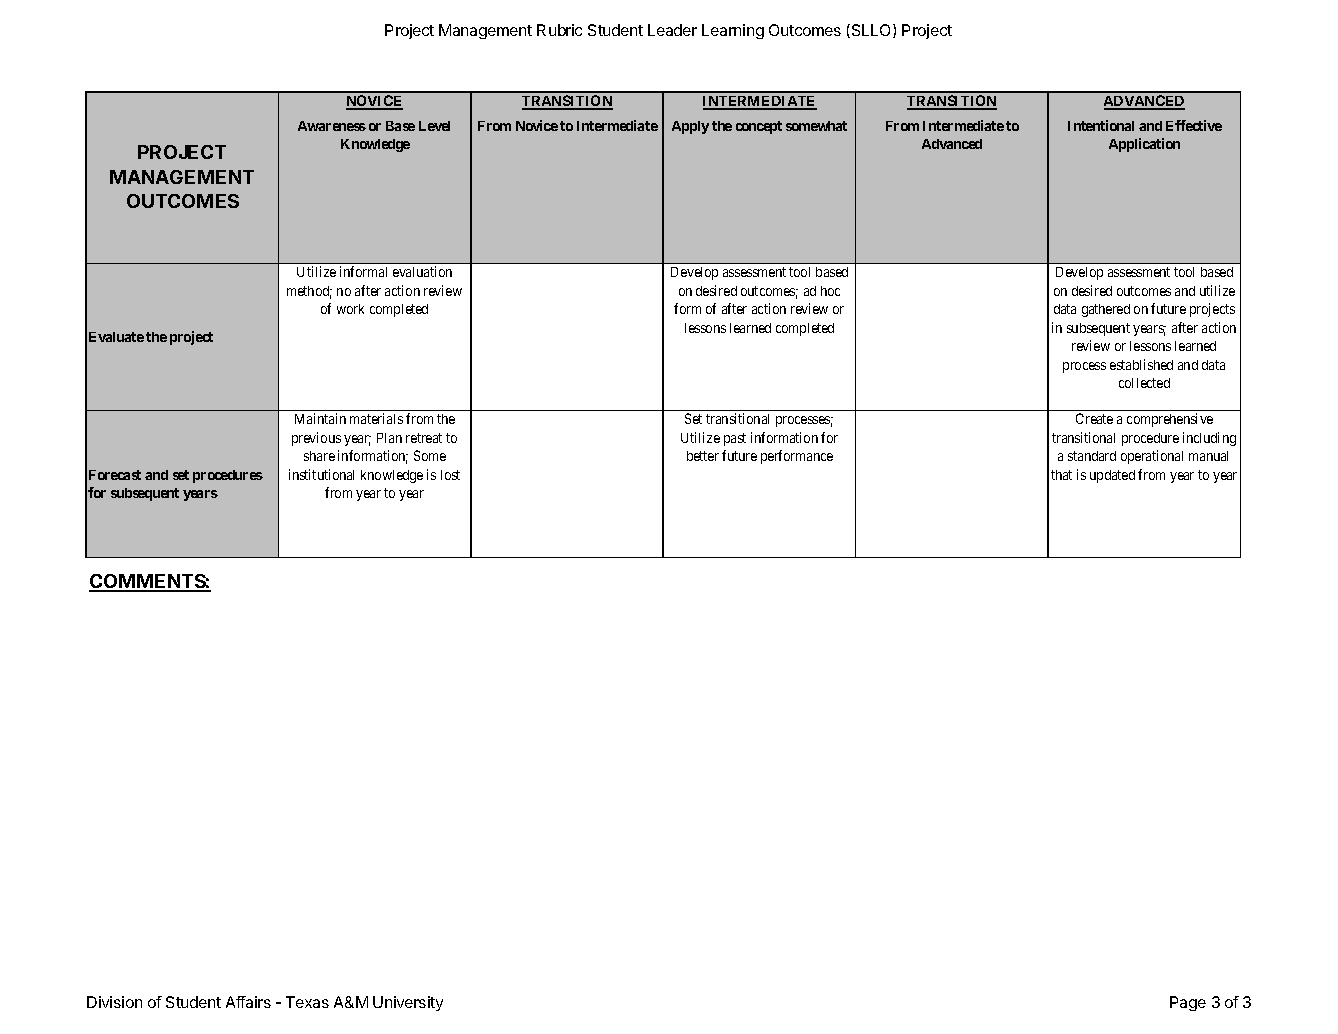  Describe the element at coordinates (248, 1002) in the document. I see `Affairs` at that location.
